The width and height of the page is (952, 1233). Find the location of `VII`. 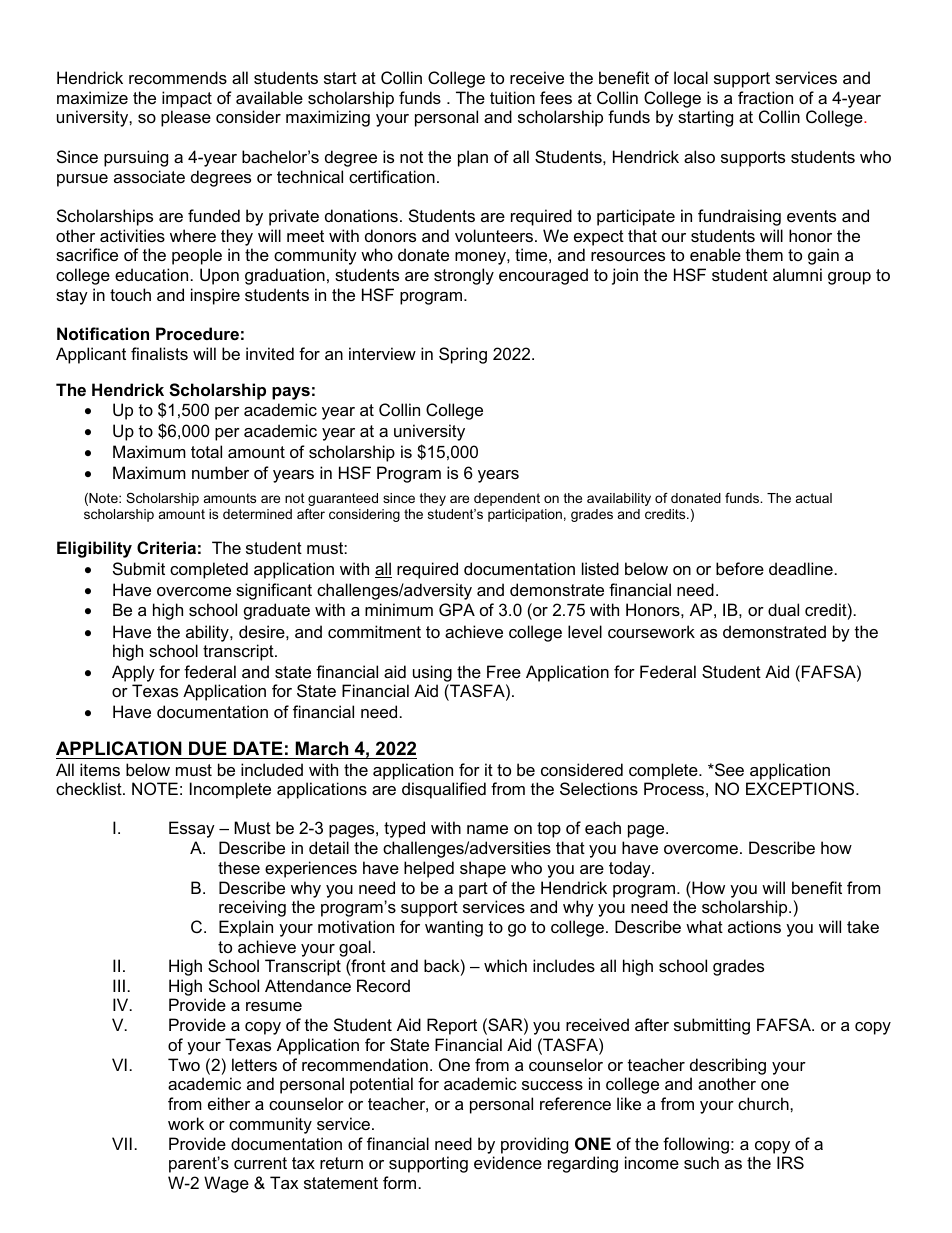

VII is located at coordinates (122, 1143).
